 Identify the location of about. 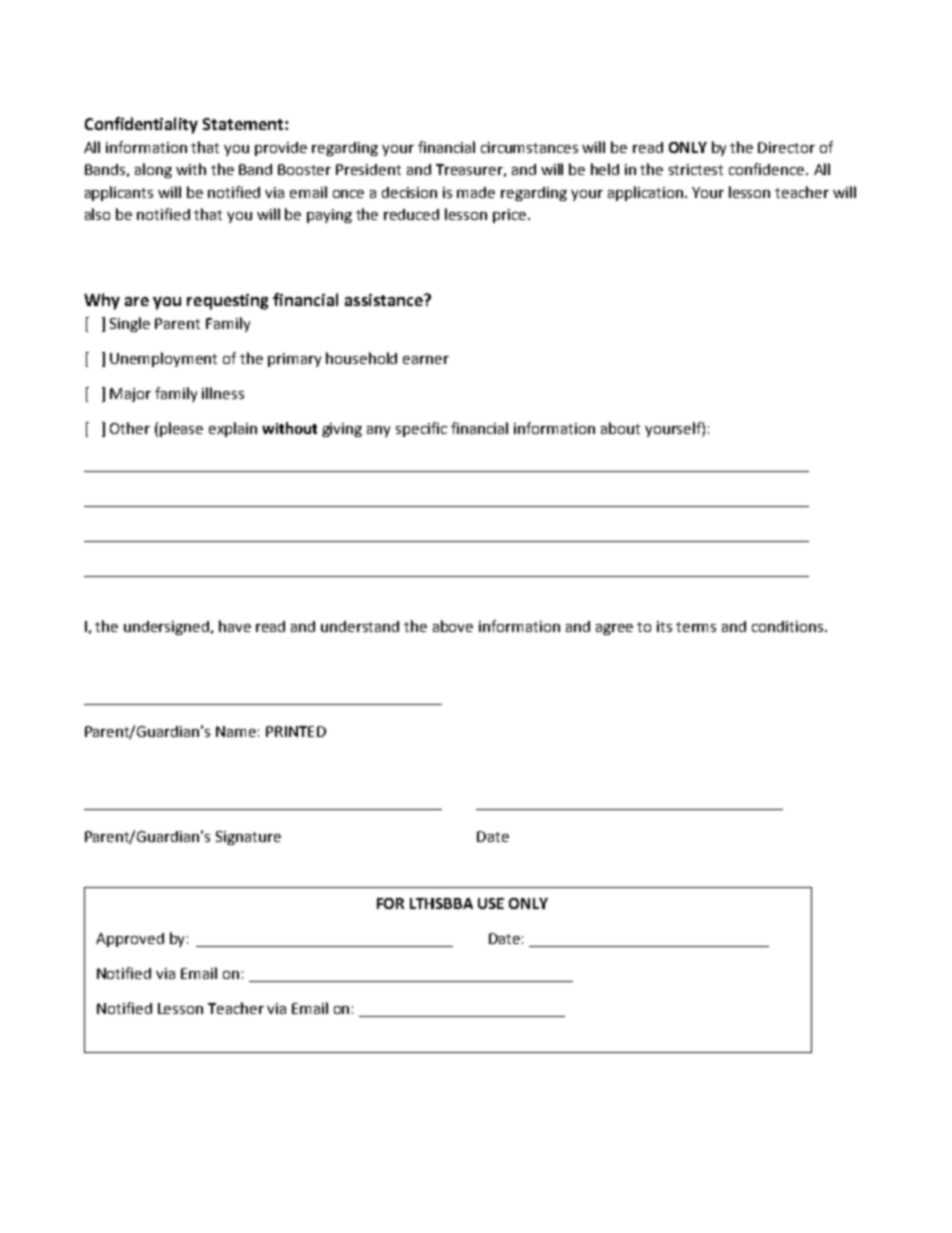
(620, 428).
